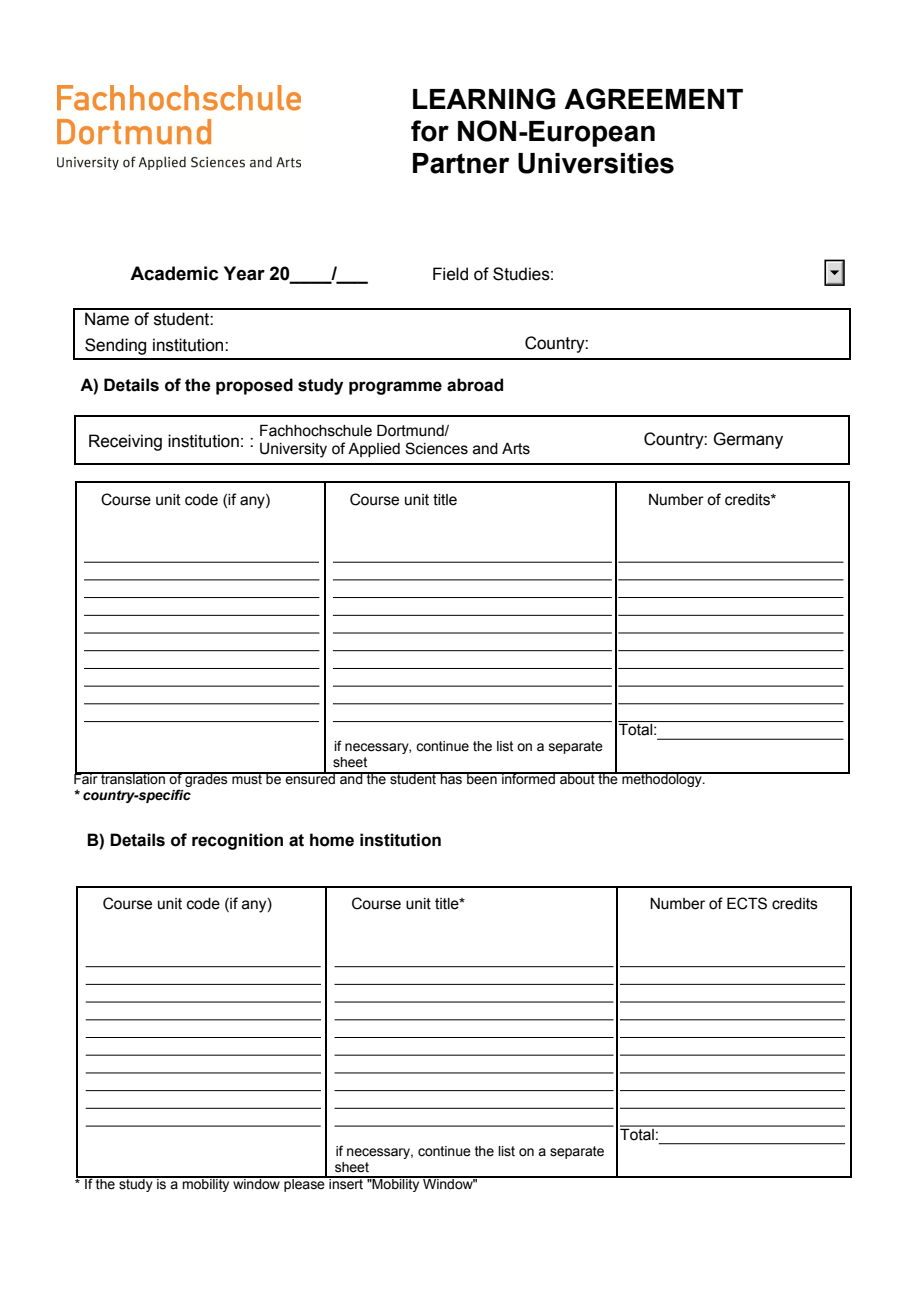 Image resolution: width=924 pixels, height=1308 pixels. I want to click on Partner, so click(461, 163).
